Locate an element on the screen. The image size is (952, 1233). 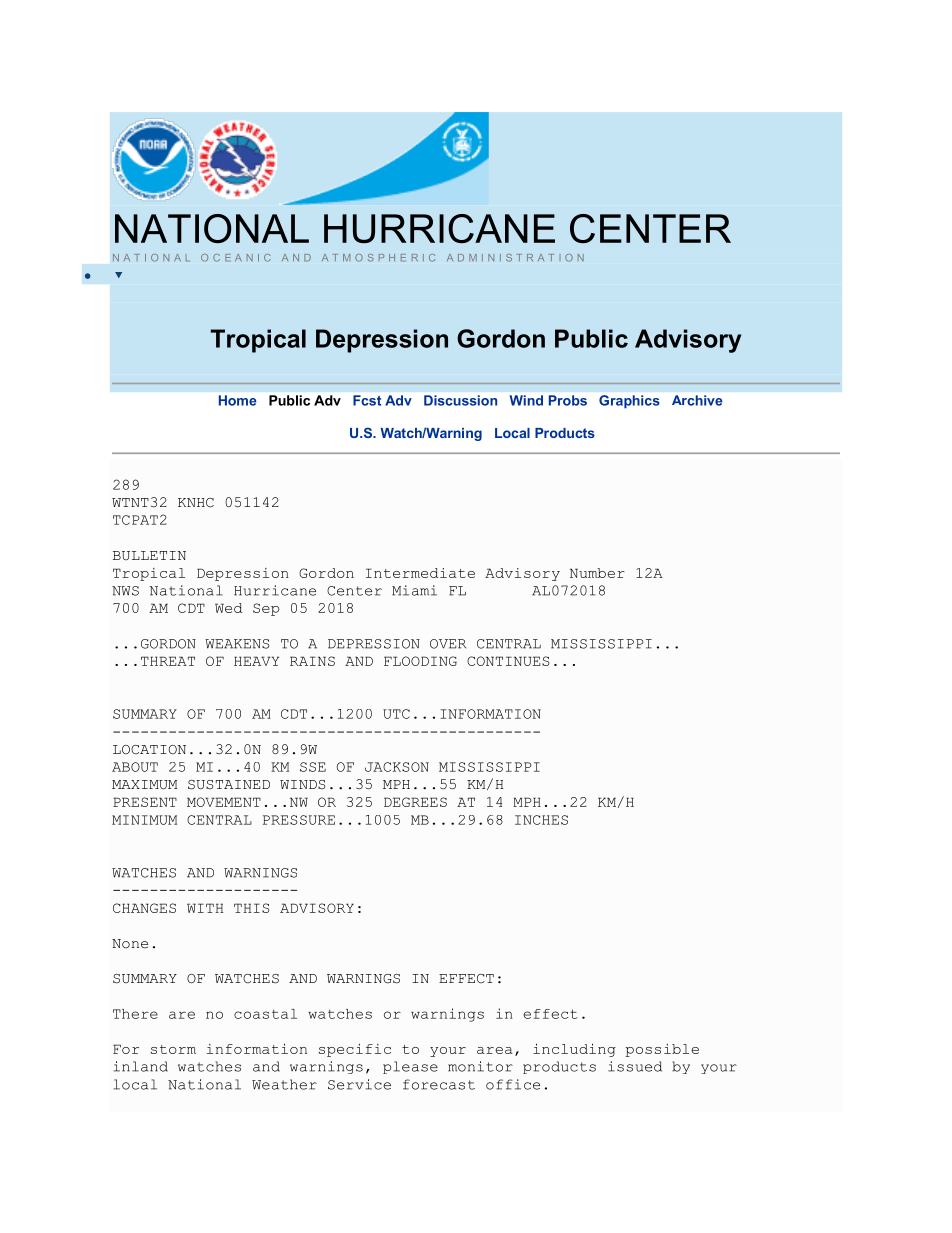
DEGREES is located at coordinates (415, 802).
